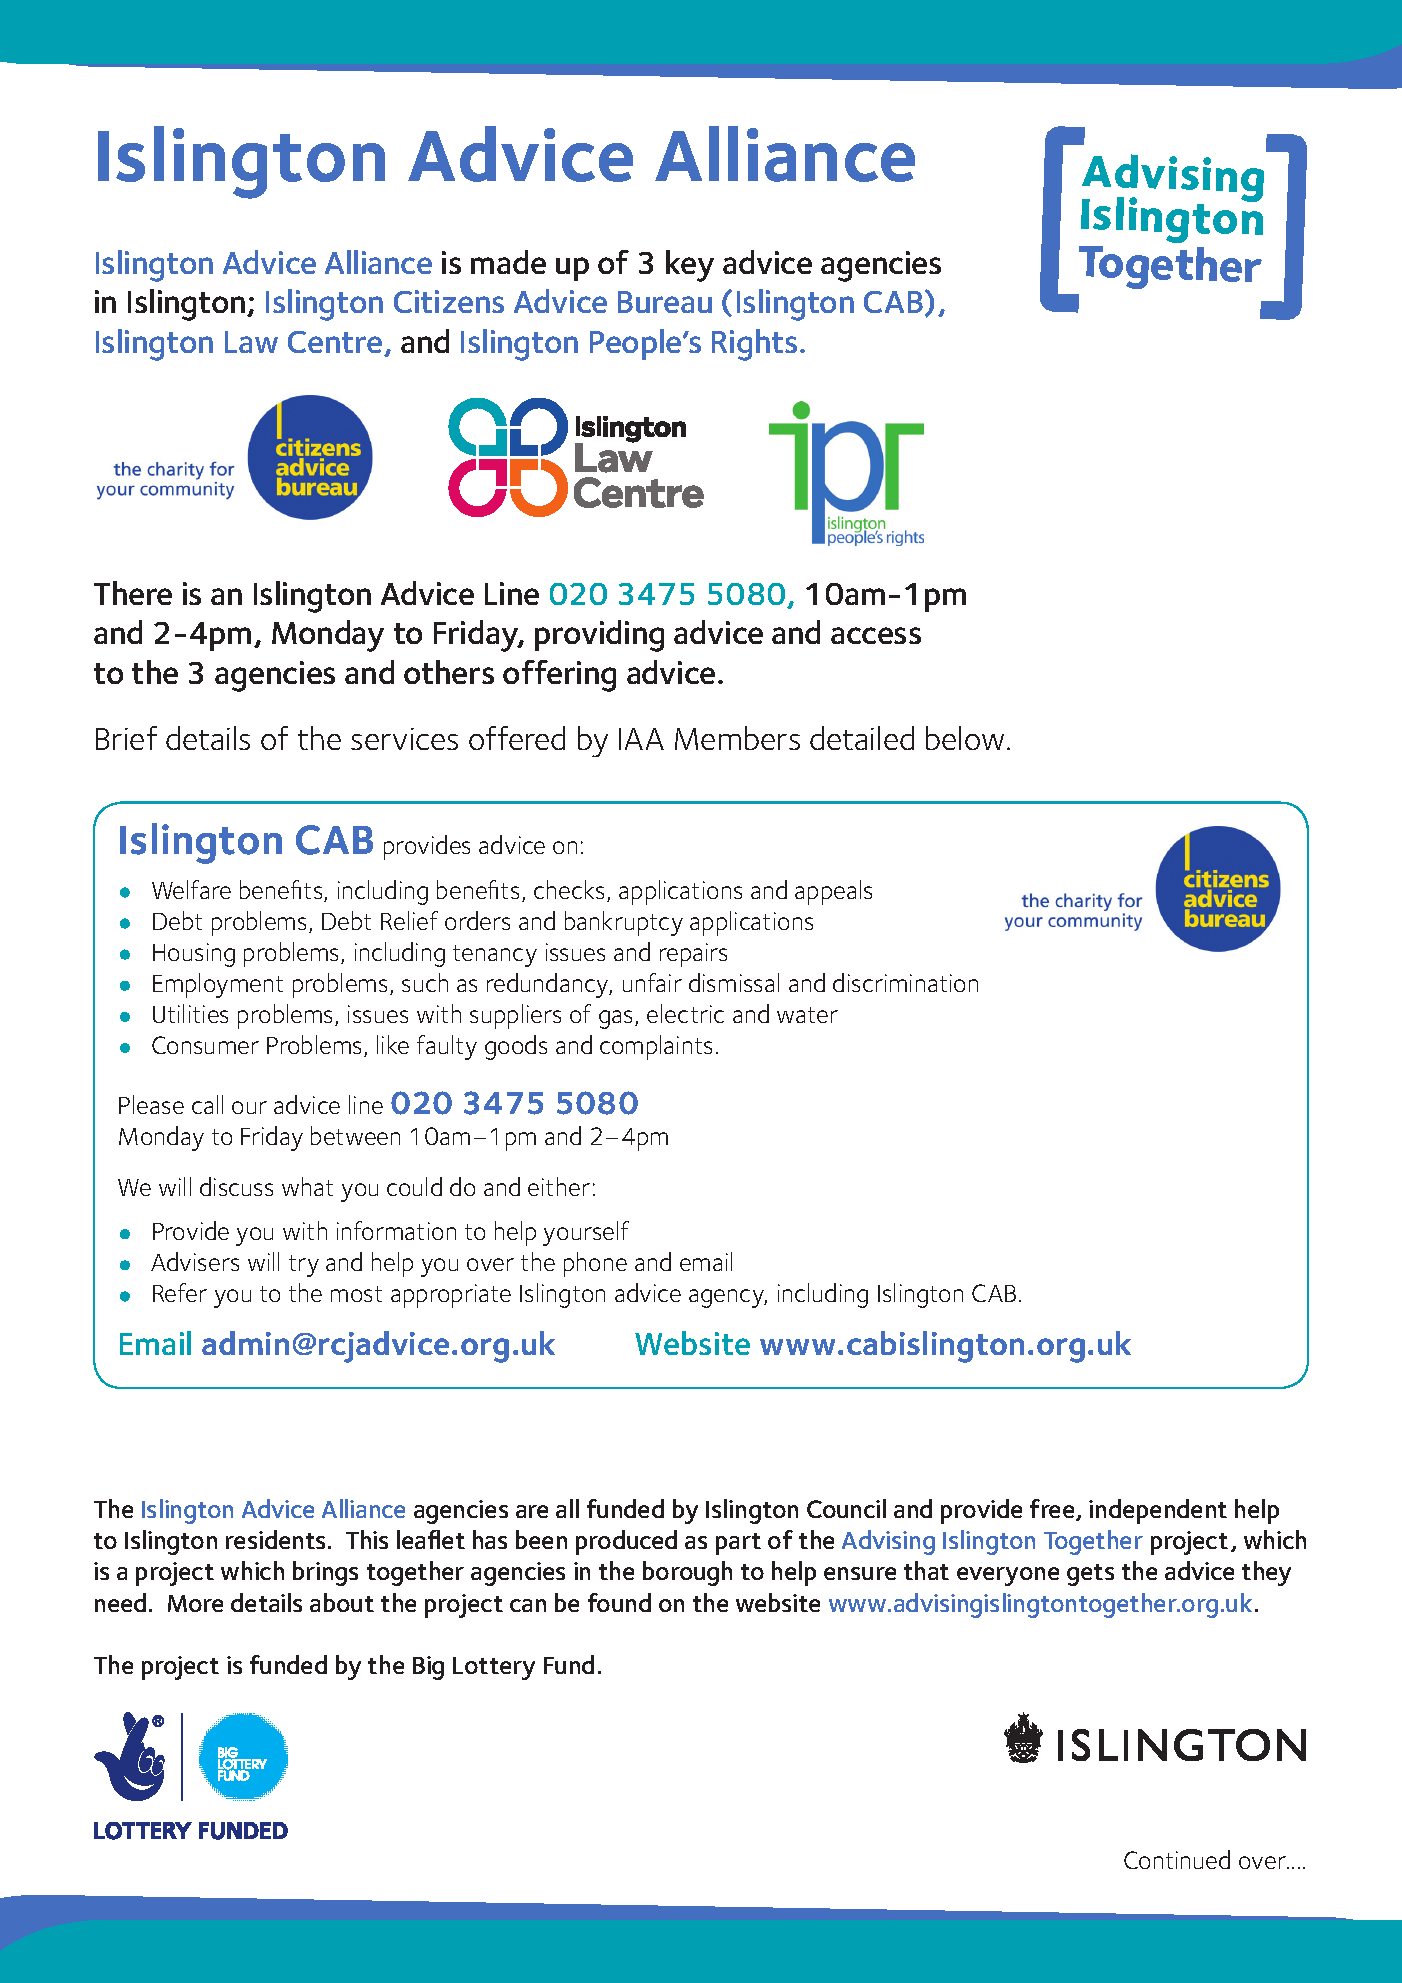 The width and height of the screenshot is (1402, 1983). What do you see at coordinates (754, 345) in the screenshot?
I see `Rights` at bounding box center [754, 345].
